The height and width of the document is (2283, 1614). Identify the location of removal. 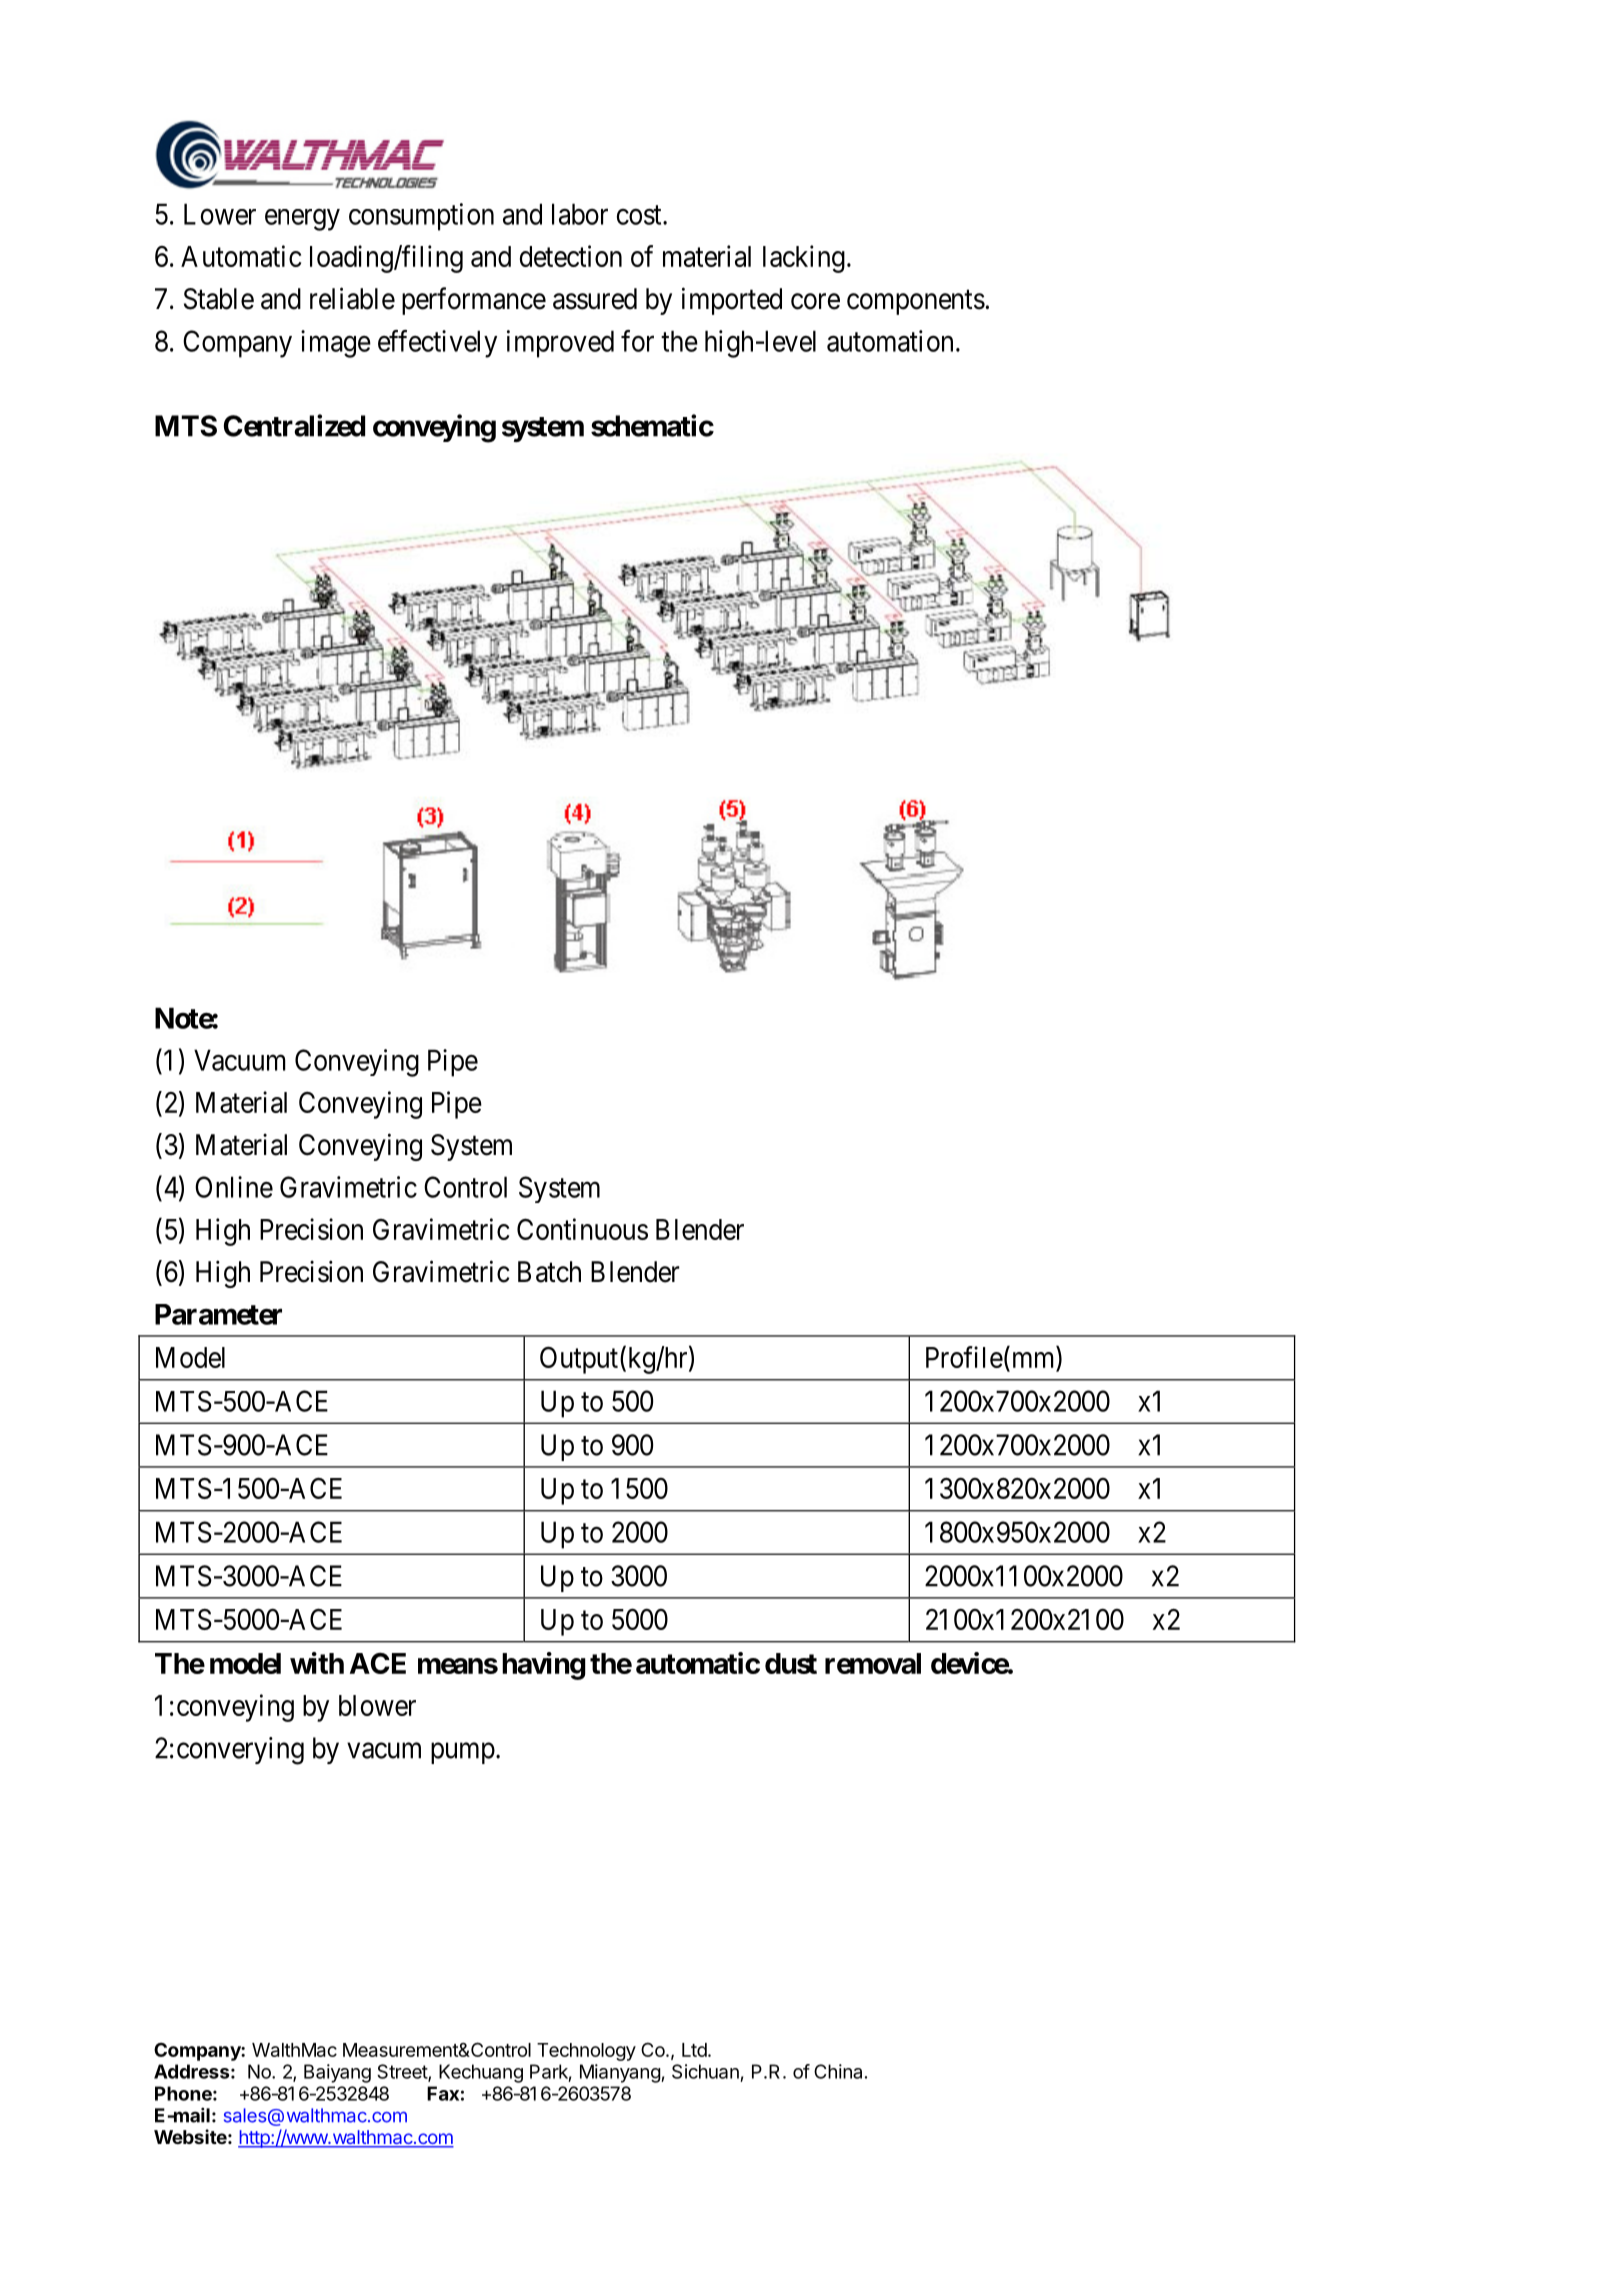
(873, 1663).
